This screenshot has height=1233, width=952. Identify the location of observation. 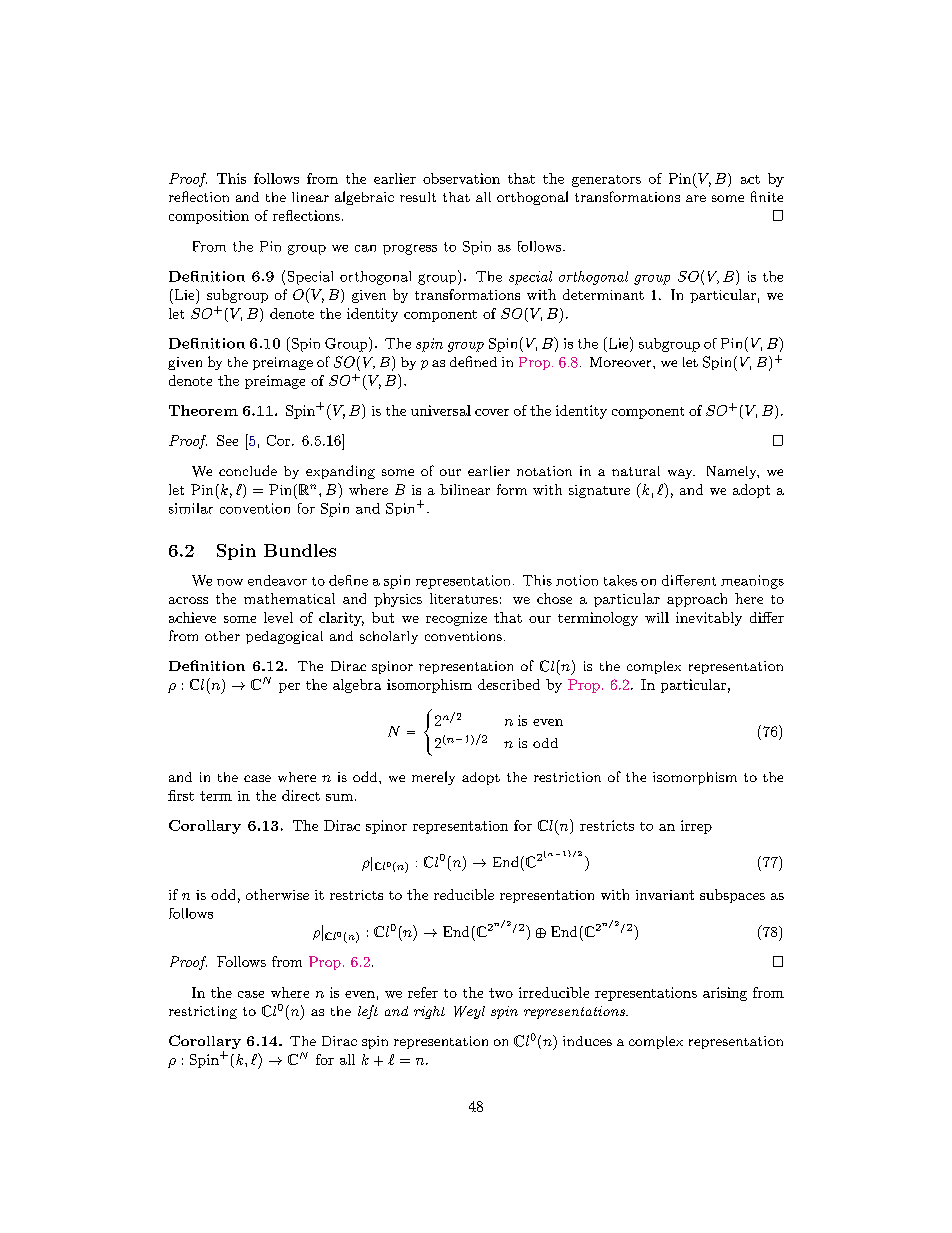
(461, 178).
